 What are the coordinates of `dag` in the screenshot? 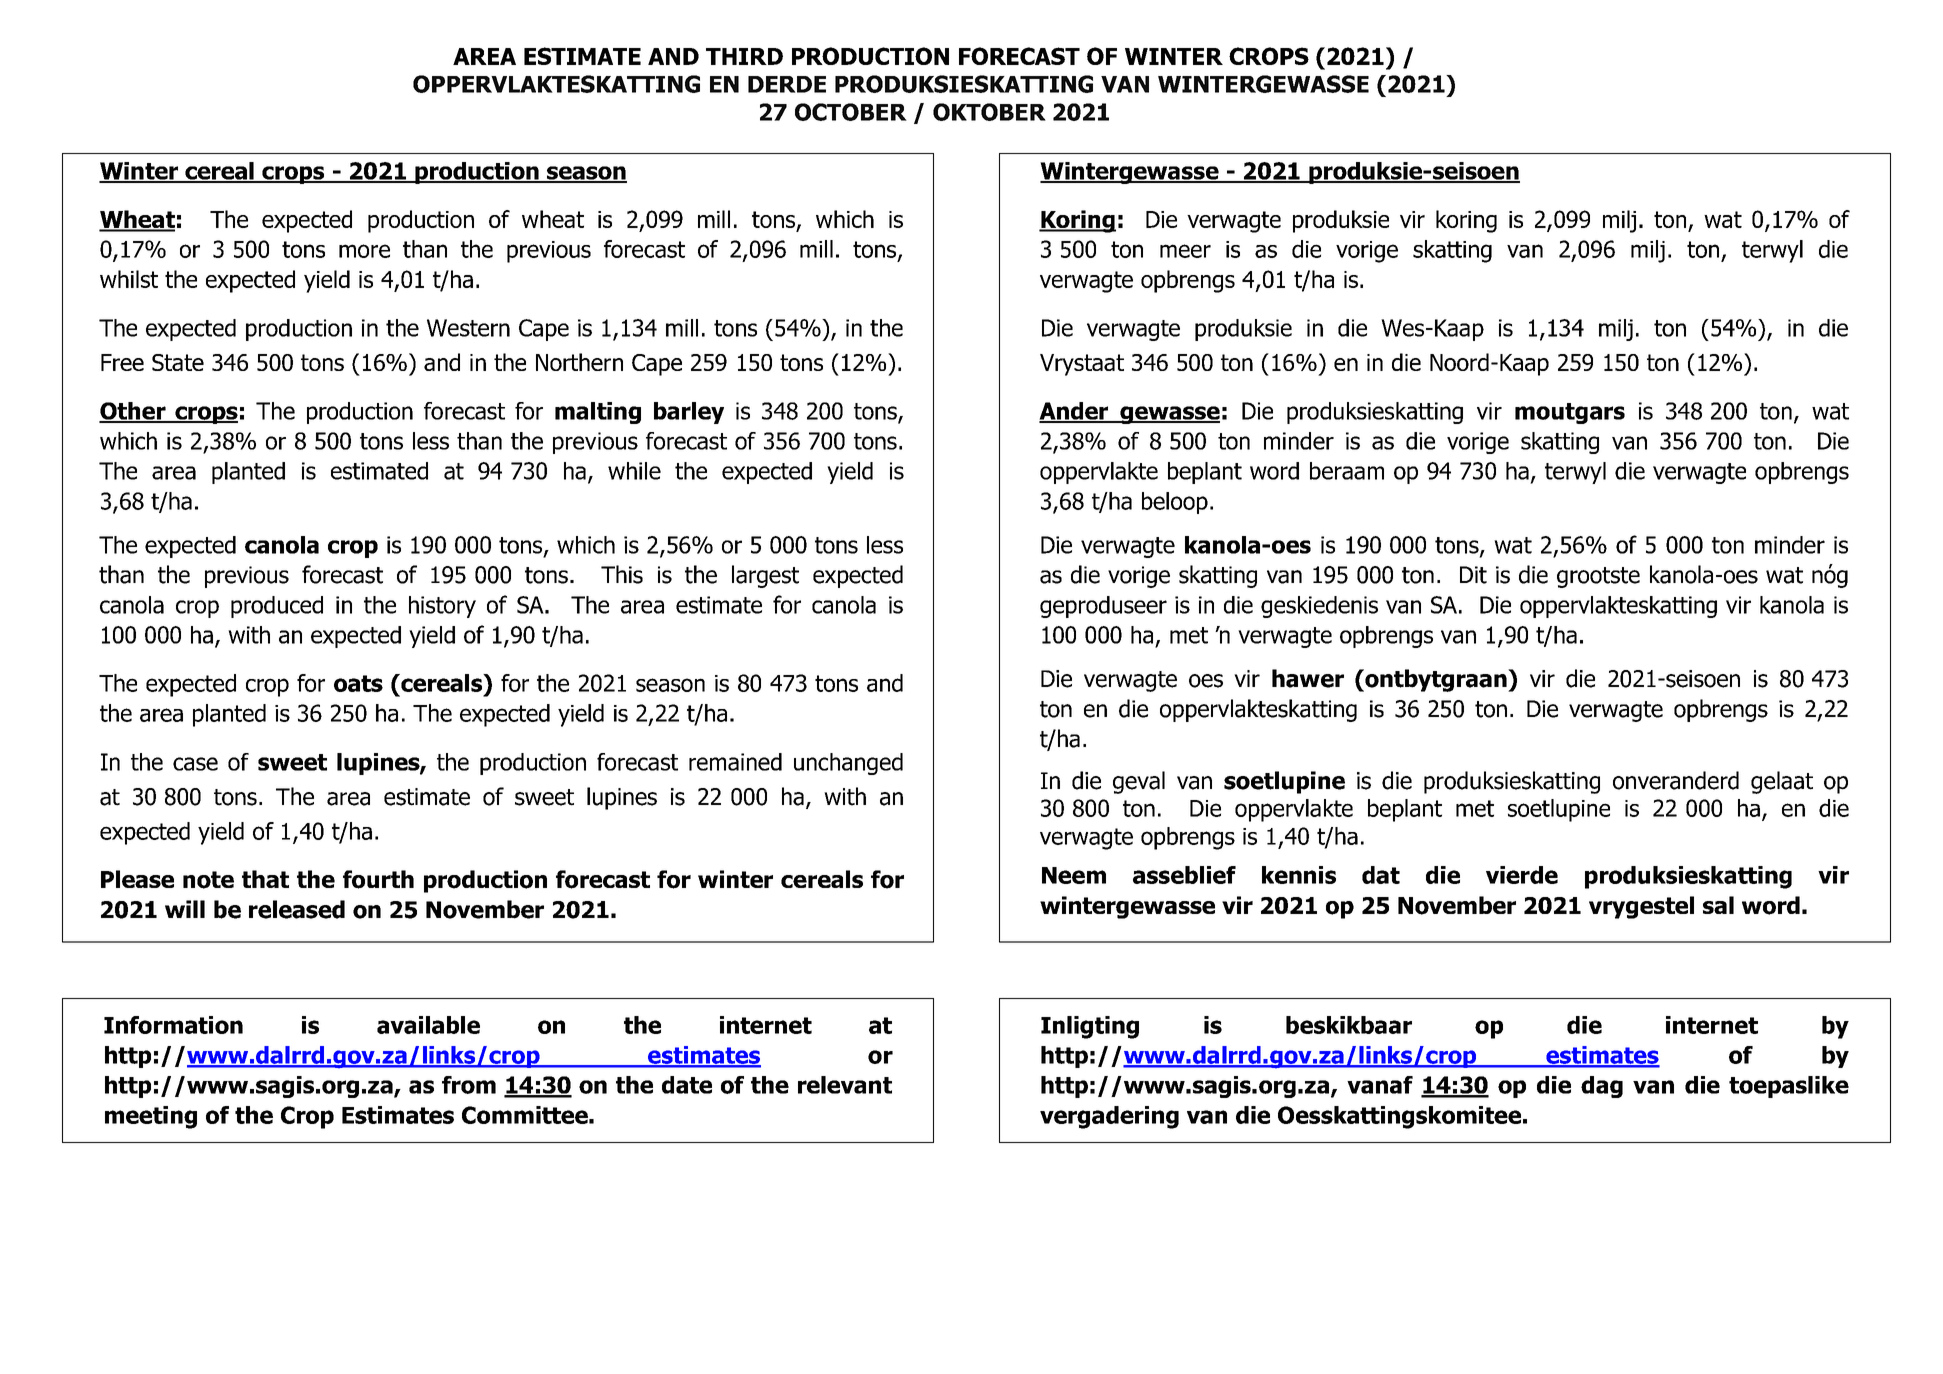 It's located at (1602, 1087).
